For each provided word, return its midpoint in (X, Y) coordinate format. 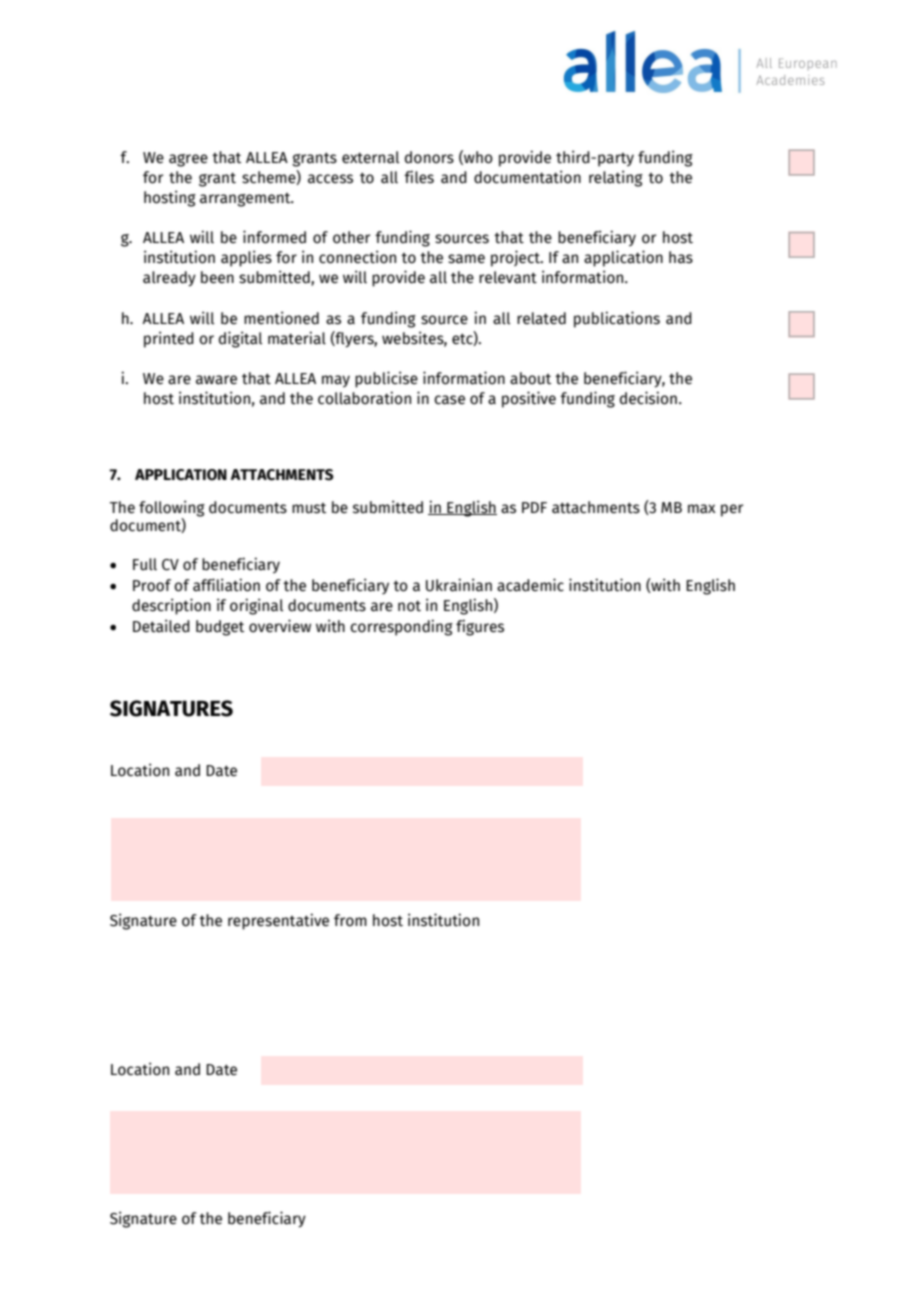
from (350, 920)
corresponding (401, 627)
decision (648, 398)
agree (188, 160)
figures (480, 627)
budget (220, 628)
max (702, 509)
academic (530, 585)
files (419, 177)
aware (216, 380)
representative (278, 921)
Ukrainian (459, 585)
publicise (386, 379)
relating (616, 178)
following (172, 508)
